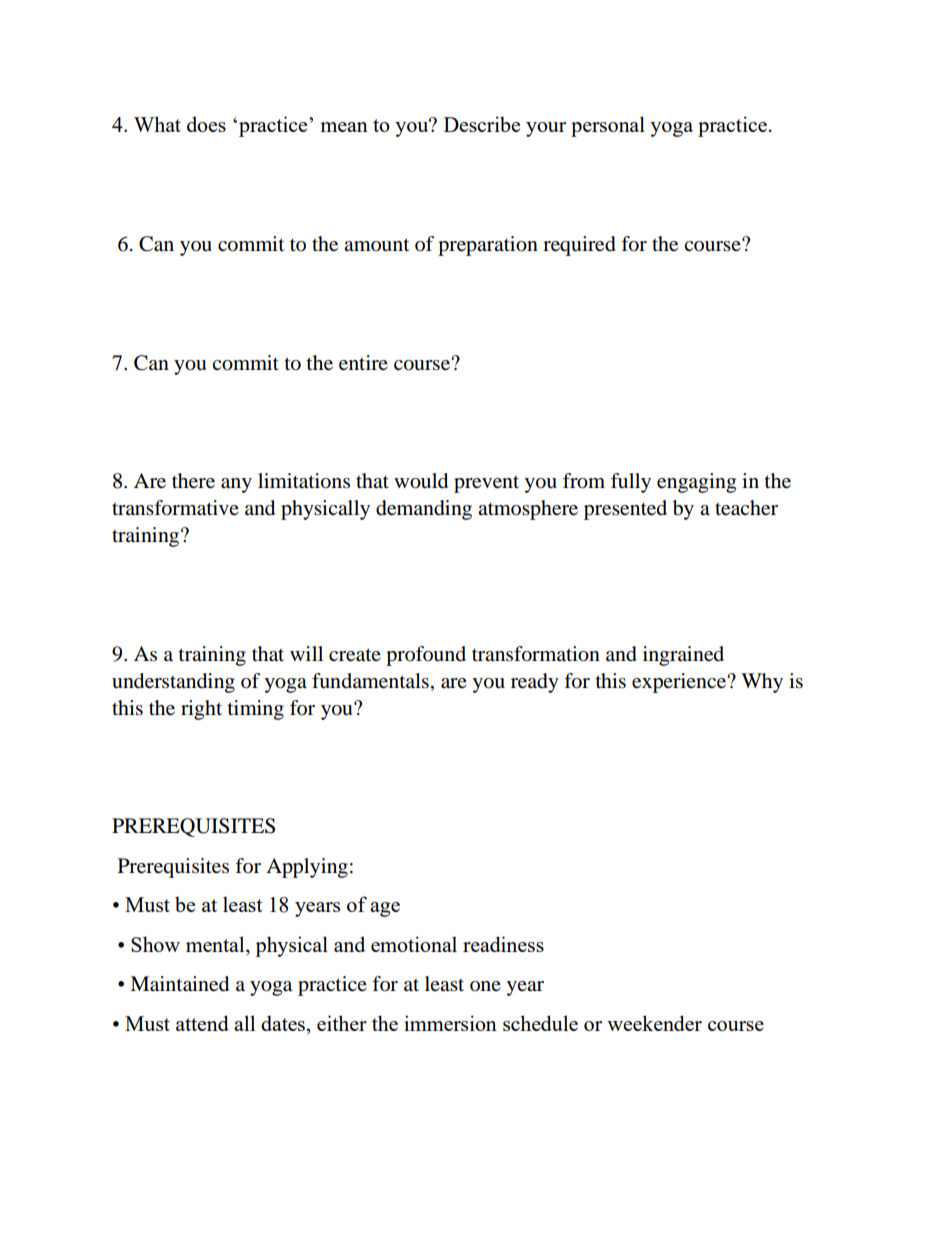  Describe the element at coordinates (201, 710) in the document. I see `right` at that location.
